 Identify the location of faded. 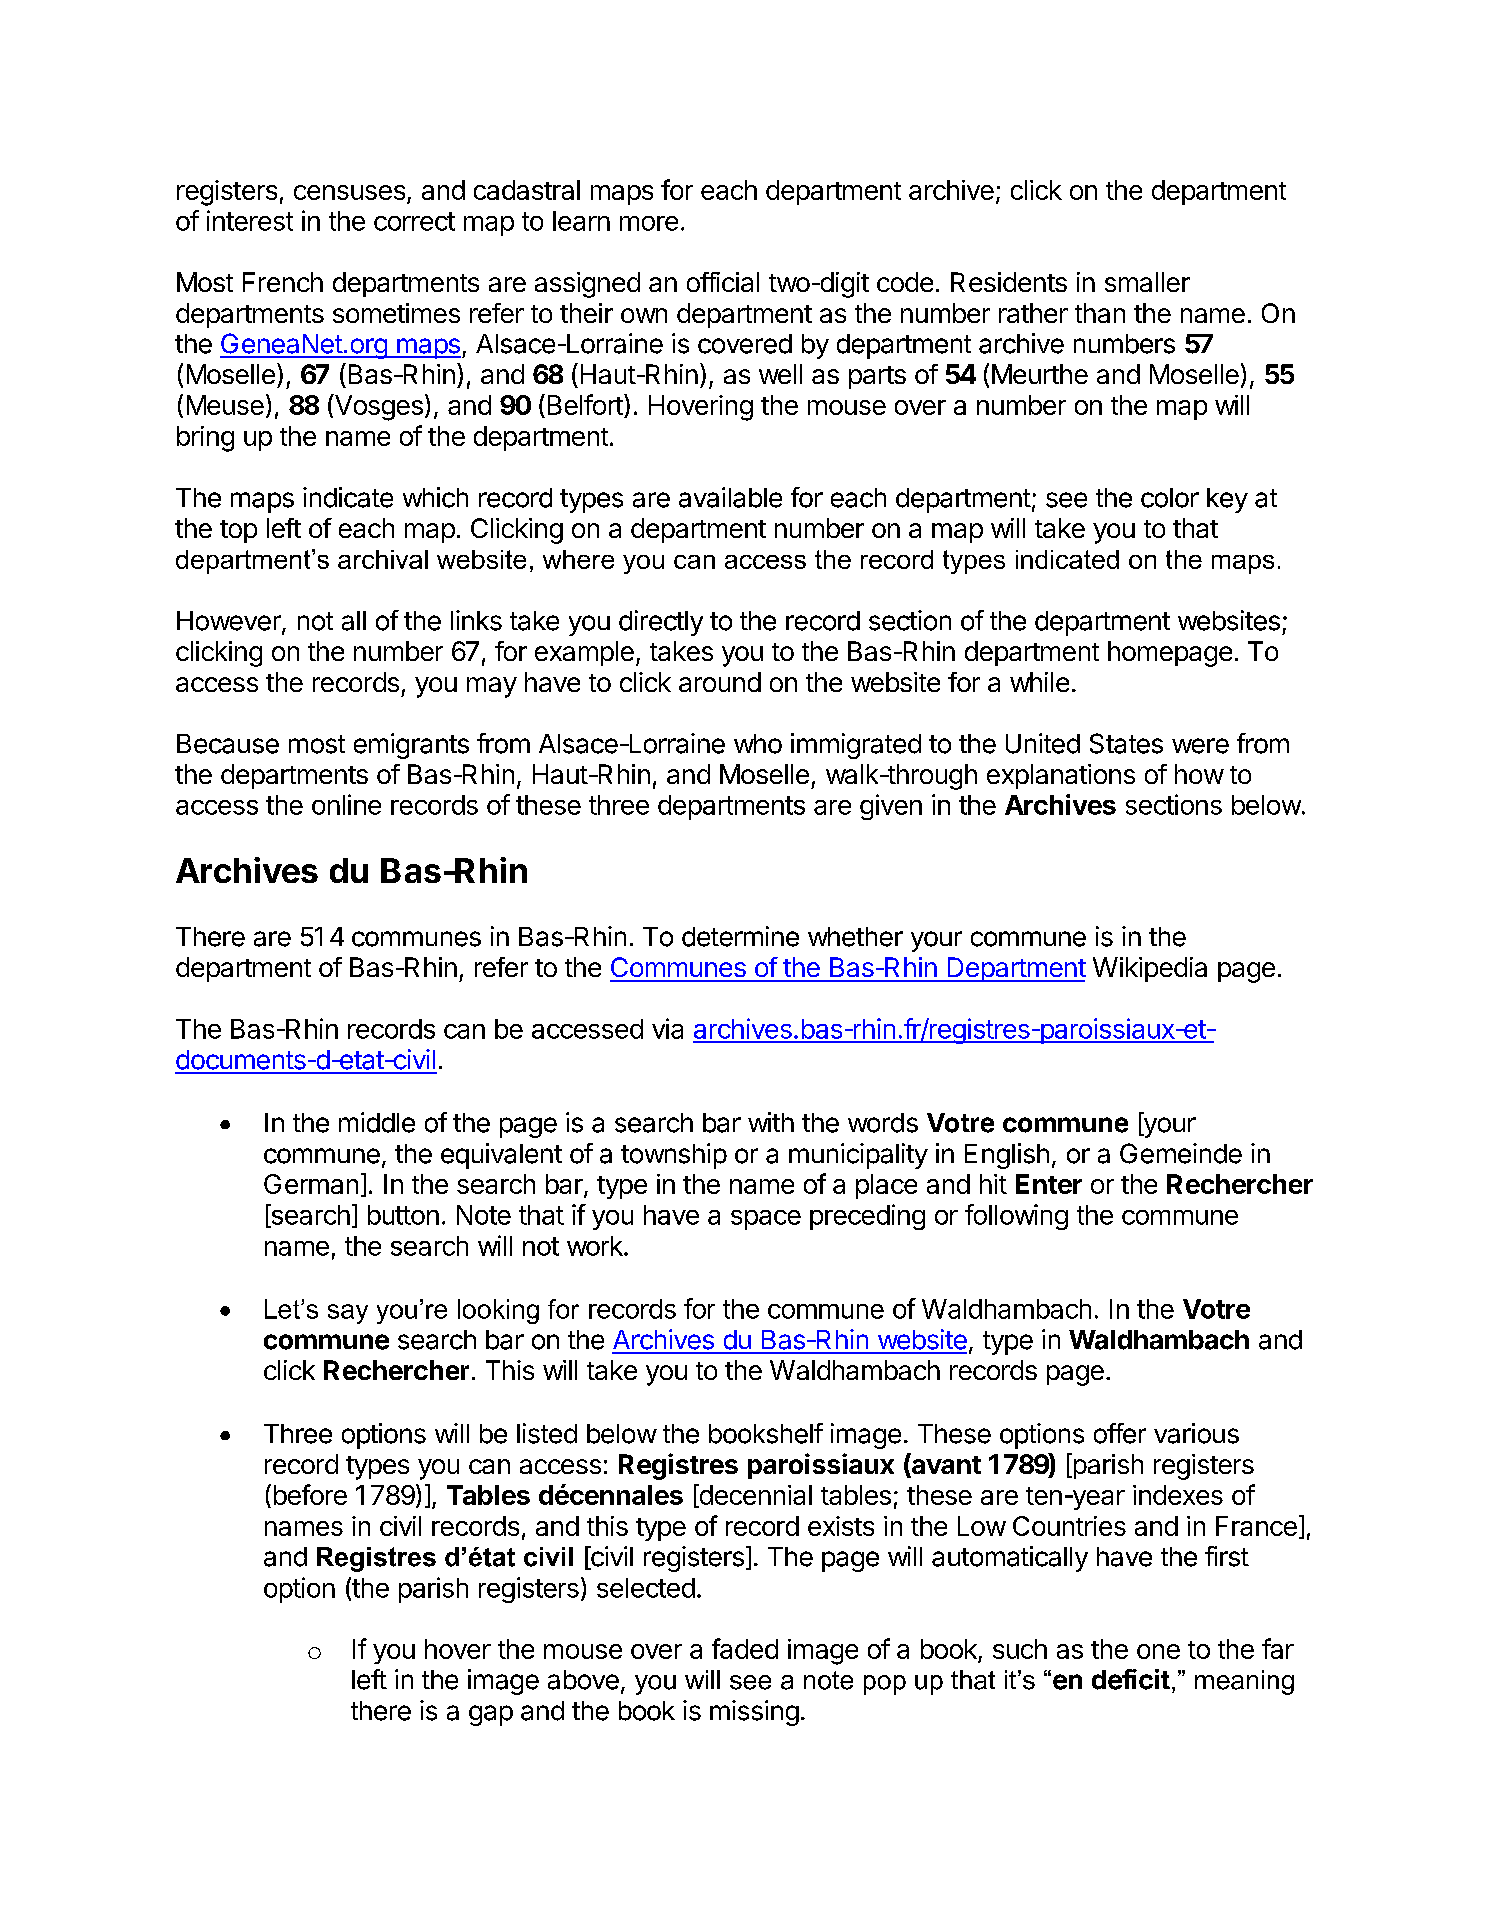
(745, 1648).
